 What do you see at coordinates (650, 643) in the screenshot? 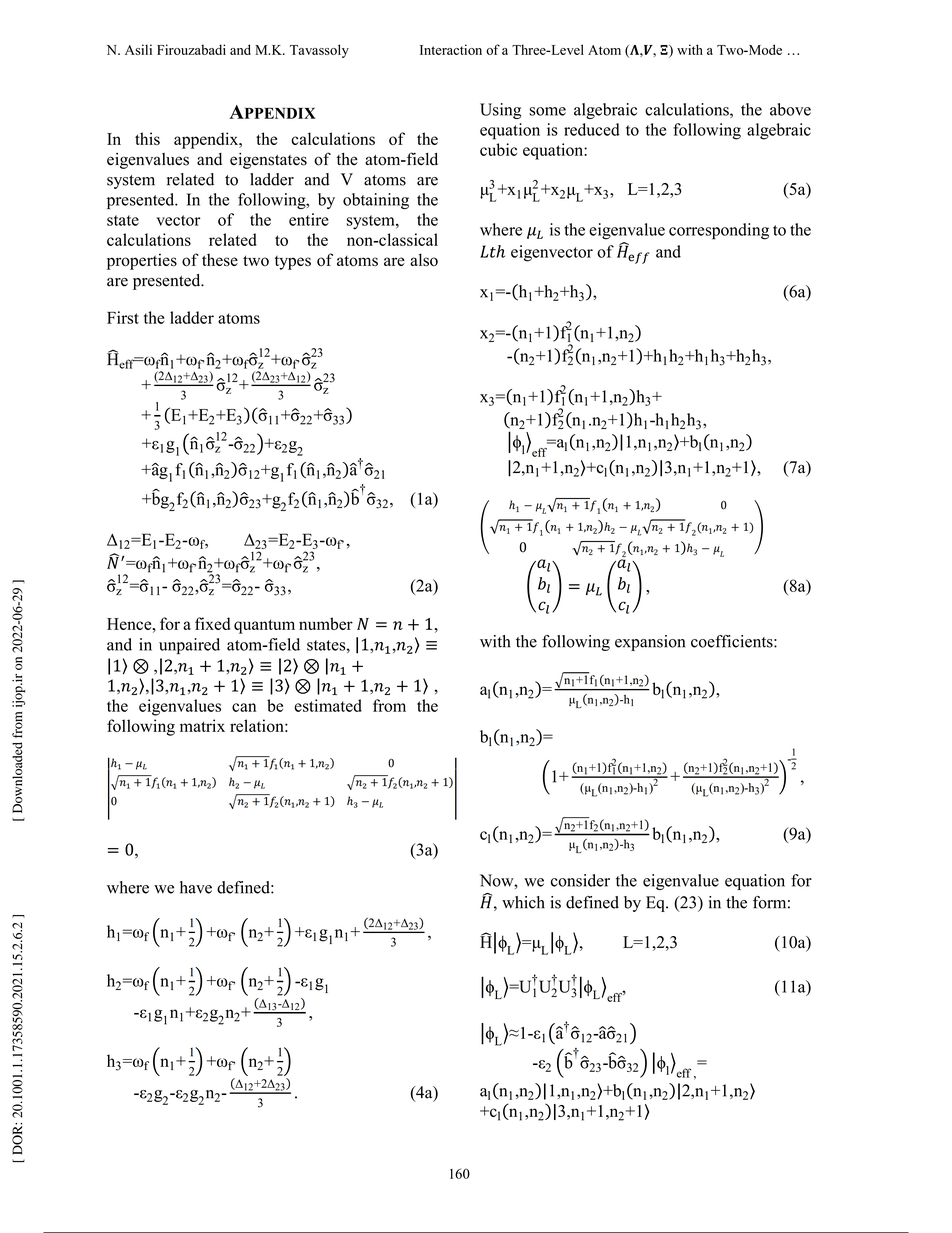
I see `expansion` at bounding box center [650, 643].
